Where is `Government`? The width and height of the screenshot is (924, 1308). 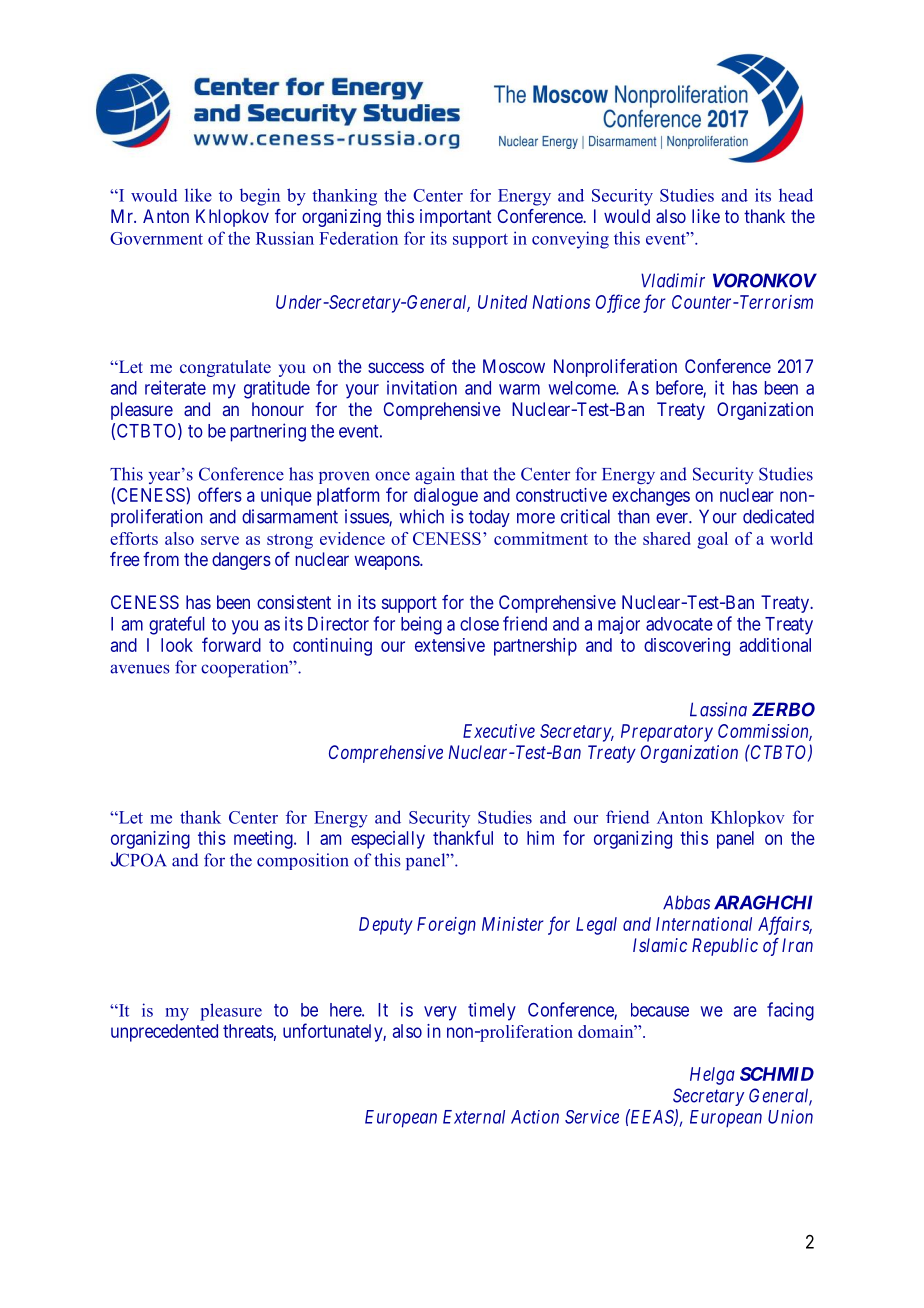
Government is located at coordinates (156, 238).
